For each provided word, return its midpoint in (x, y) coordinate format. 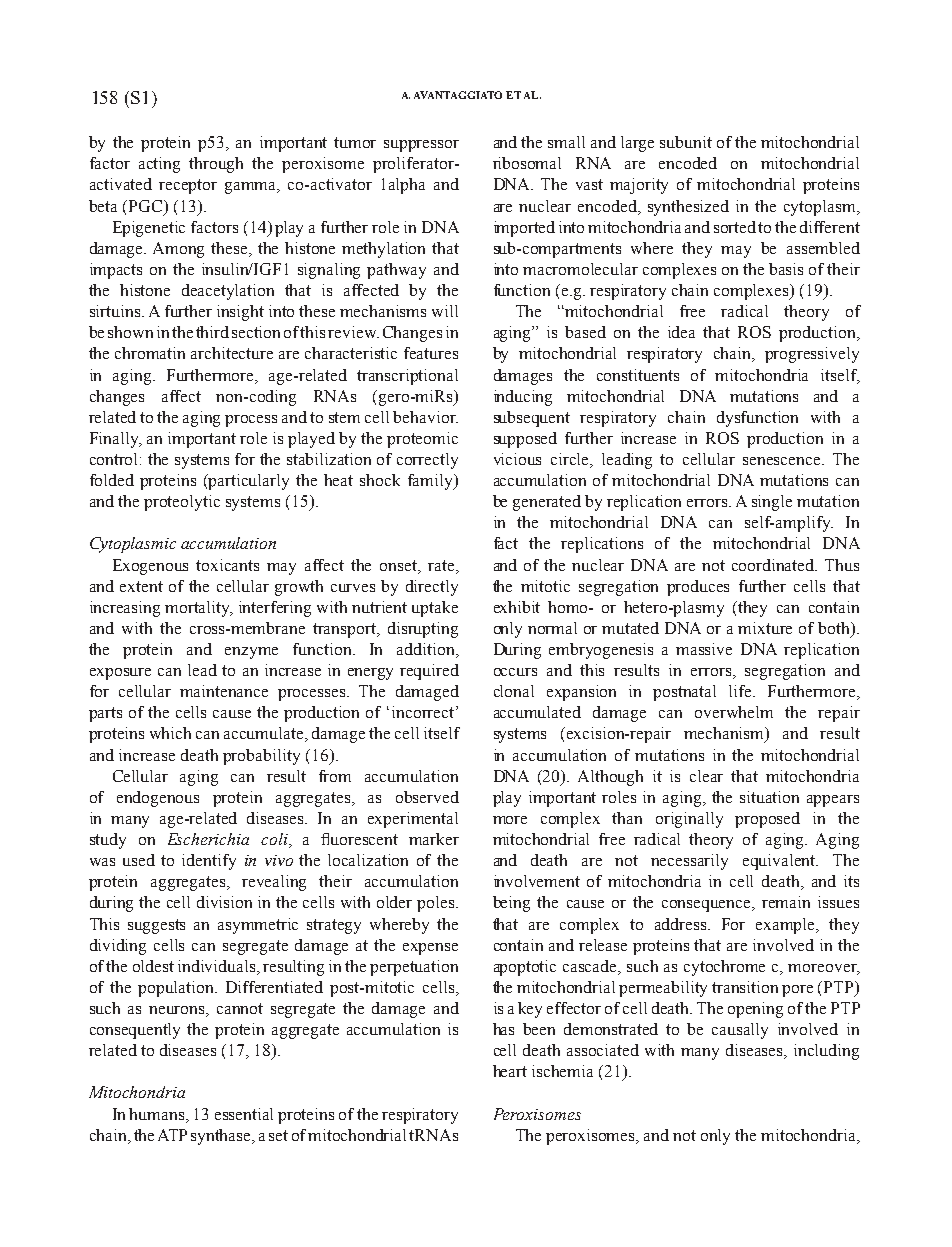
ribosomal (527, 163)
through (216, 165)
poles (437, 904)
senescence (783, 461)
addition (427, 650)
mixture (765, 628)
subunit (686, 142)
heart (510, 1071)
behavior (425, 417)
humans (158, 1114)
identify (209, 862)
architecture (232, 353)
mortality (199, 609)
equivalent (780, 862)
